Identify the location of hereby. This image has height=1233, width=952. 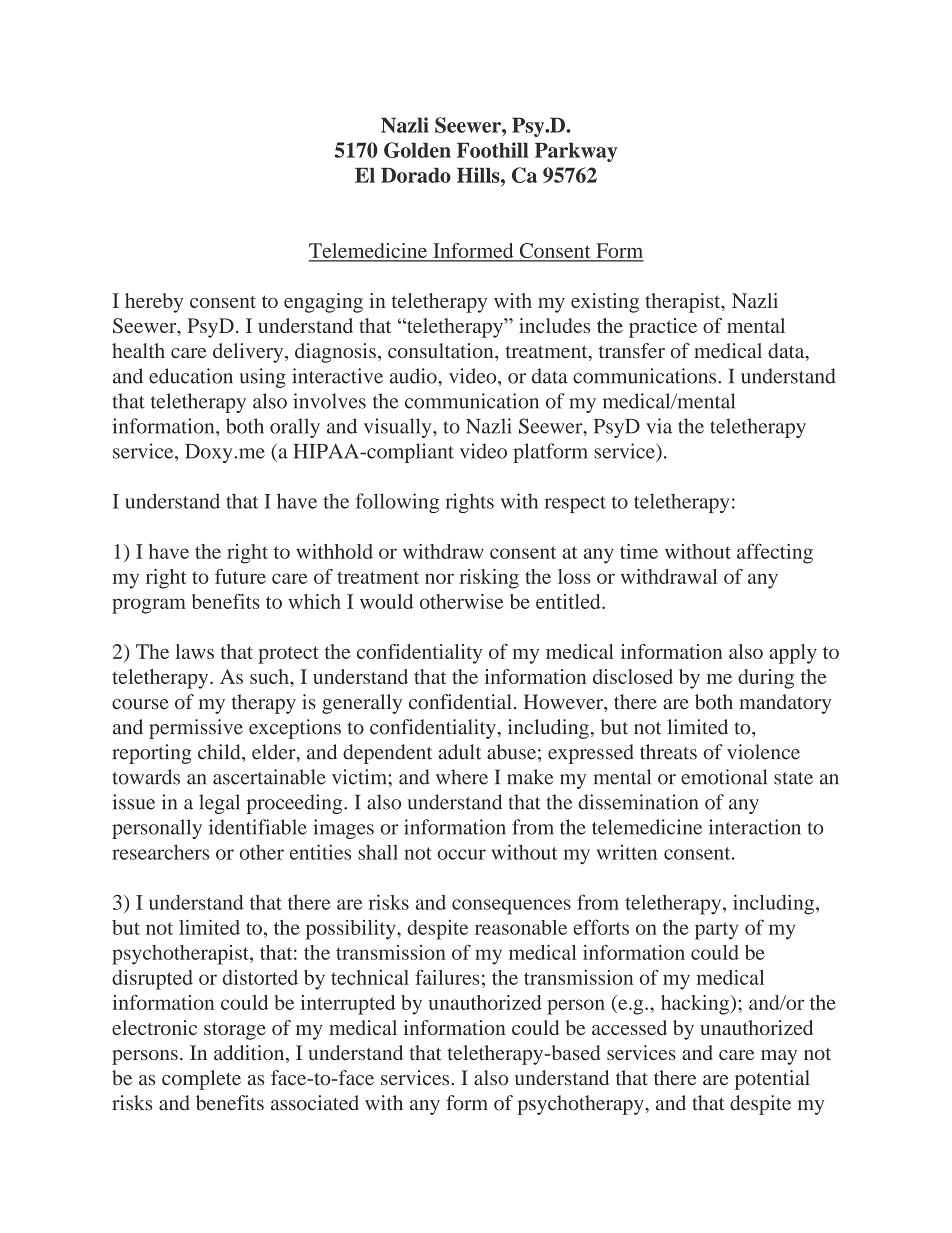
(154, 303).
